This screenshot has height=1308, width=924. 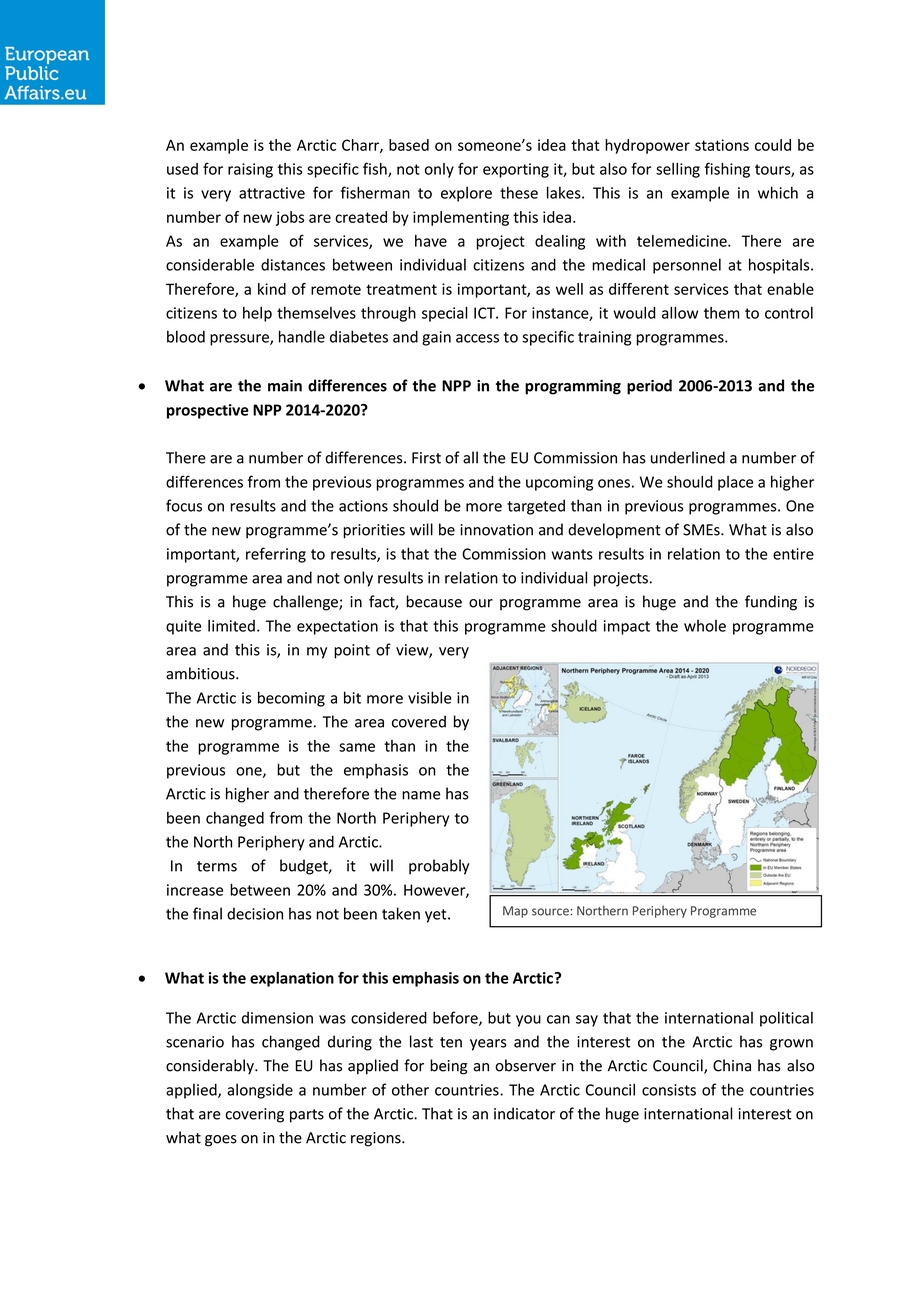 What do you see at coordinates (732, 1065) in the screenshot?
I see `China` at bounding box center [732, 1065].
